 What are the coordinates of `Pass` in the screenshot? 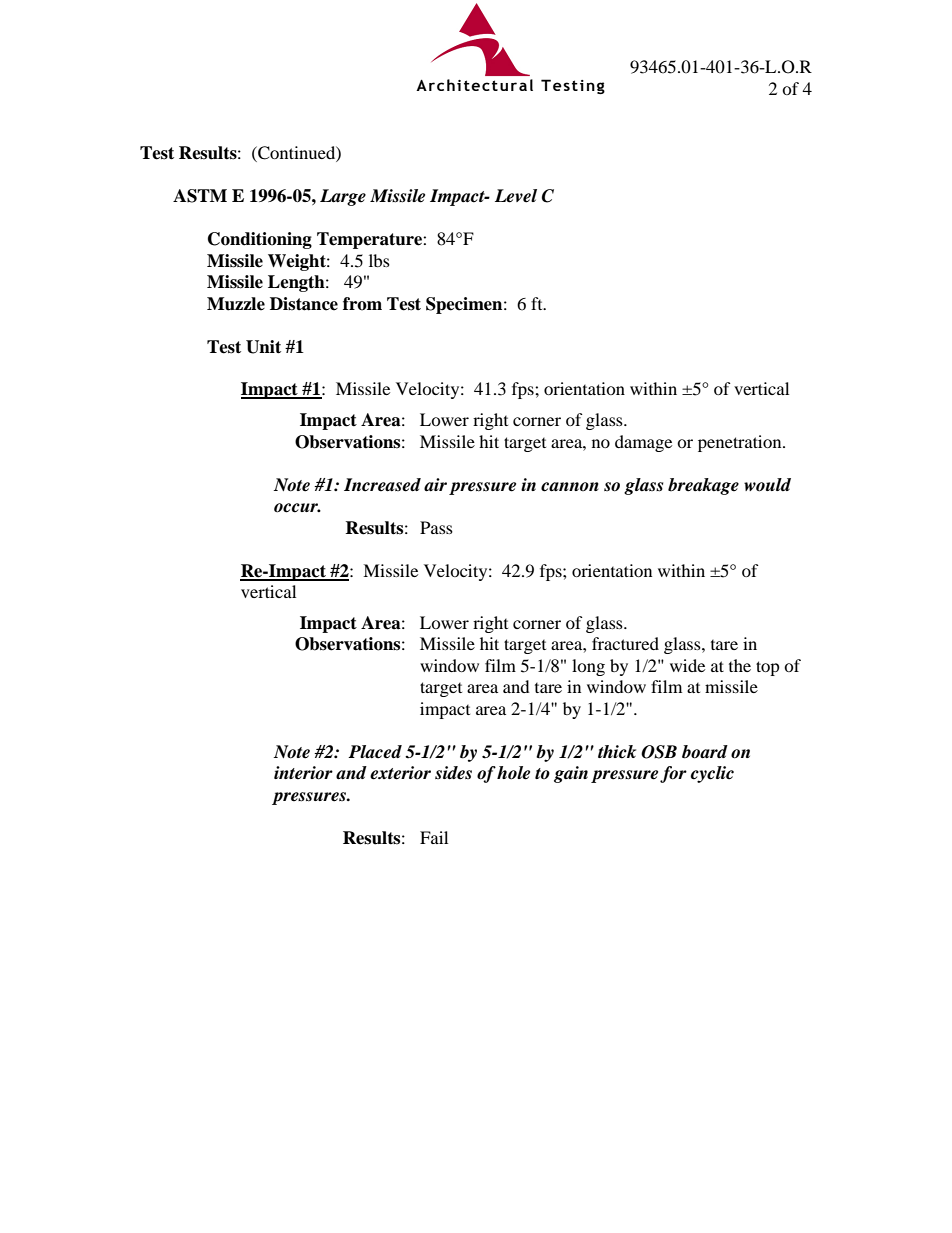 It's located at (436, 527).
